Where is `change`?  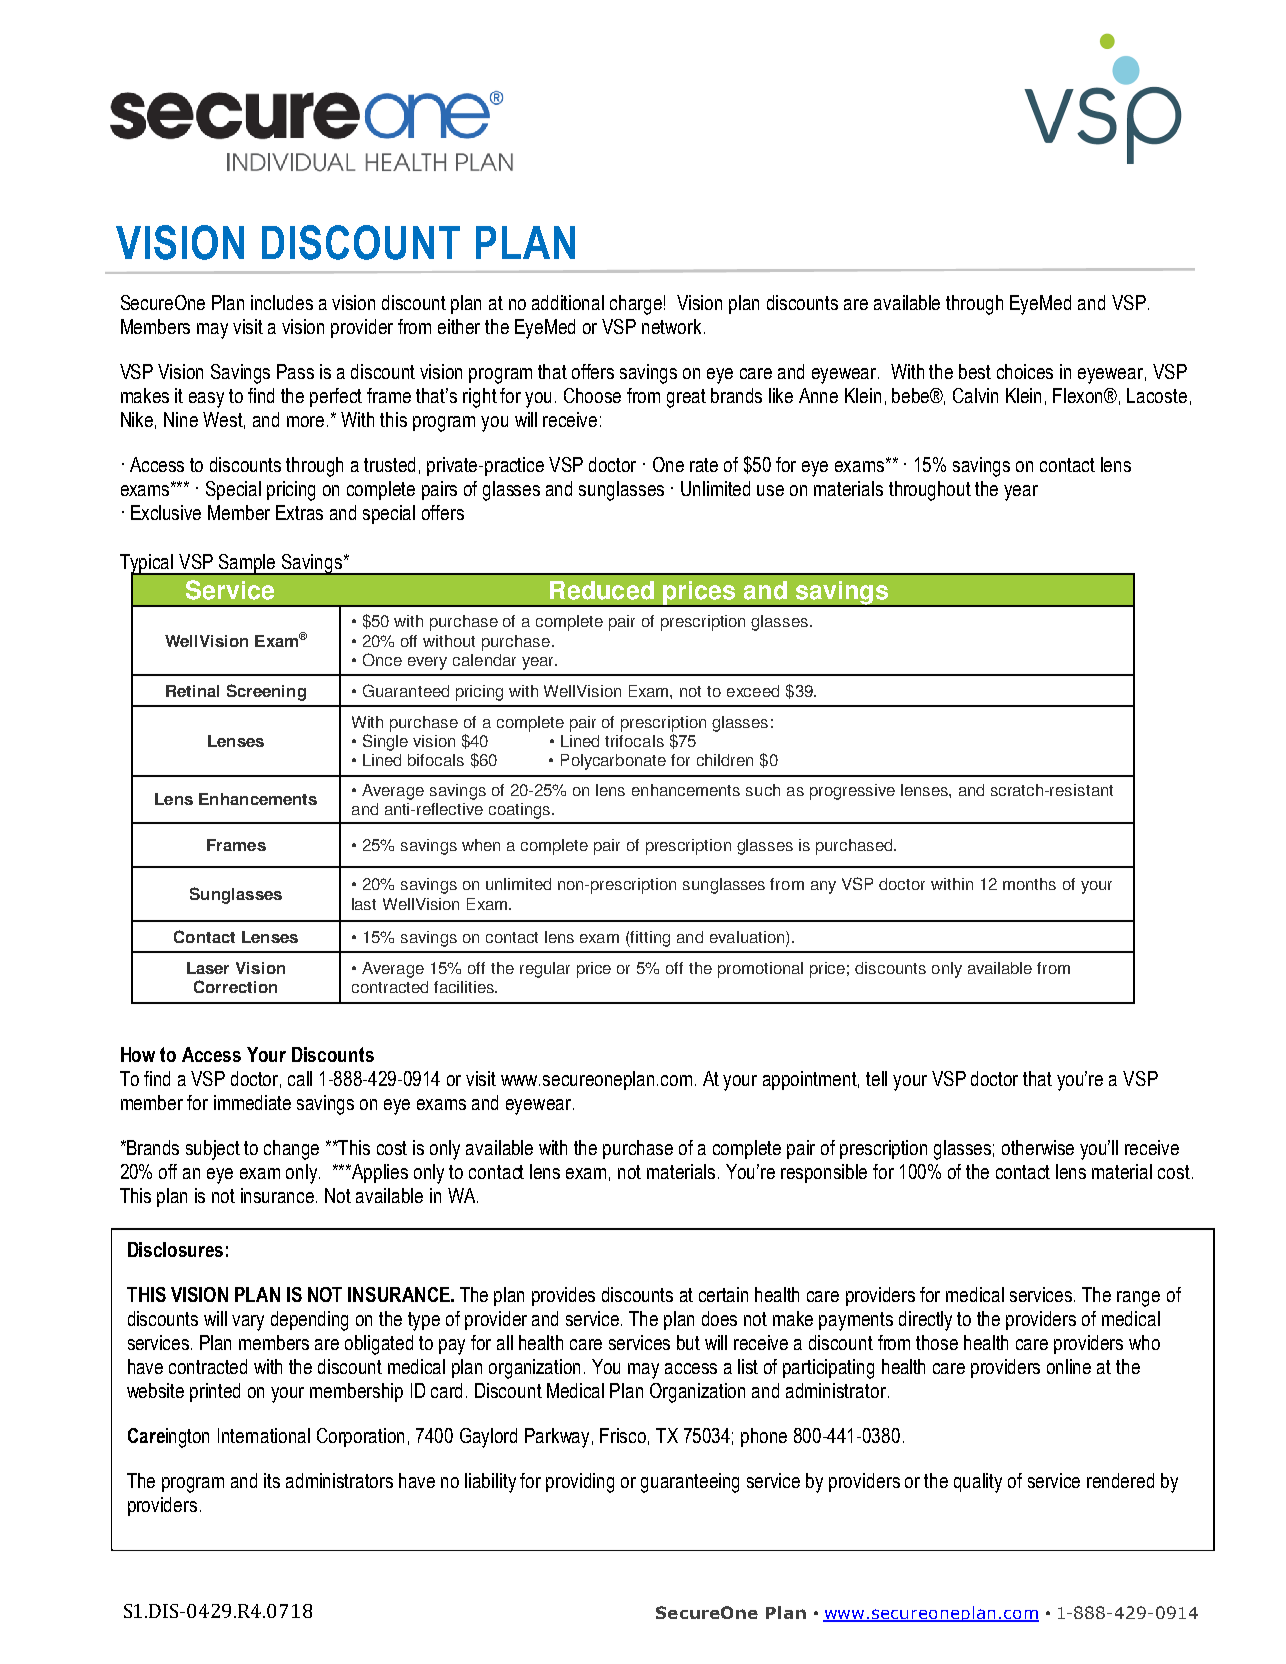 change is located at coordinates (291, 1150).
